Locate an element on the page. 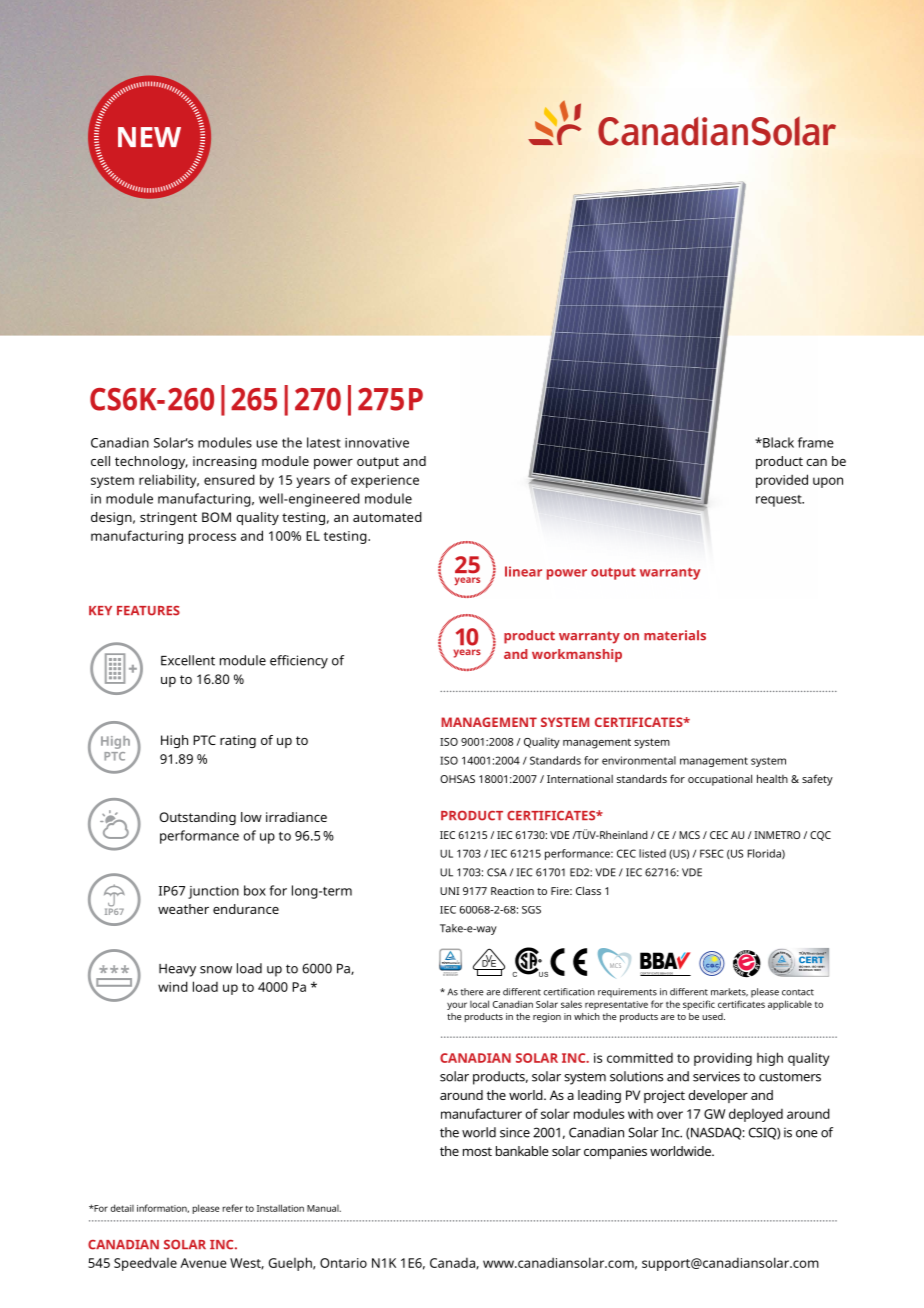 The image size is (924, 1308). Avenue is located at coordinates (203, 1263).
